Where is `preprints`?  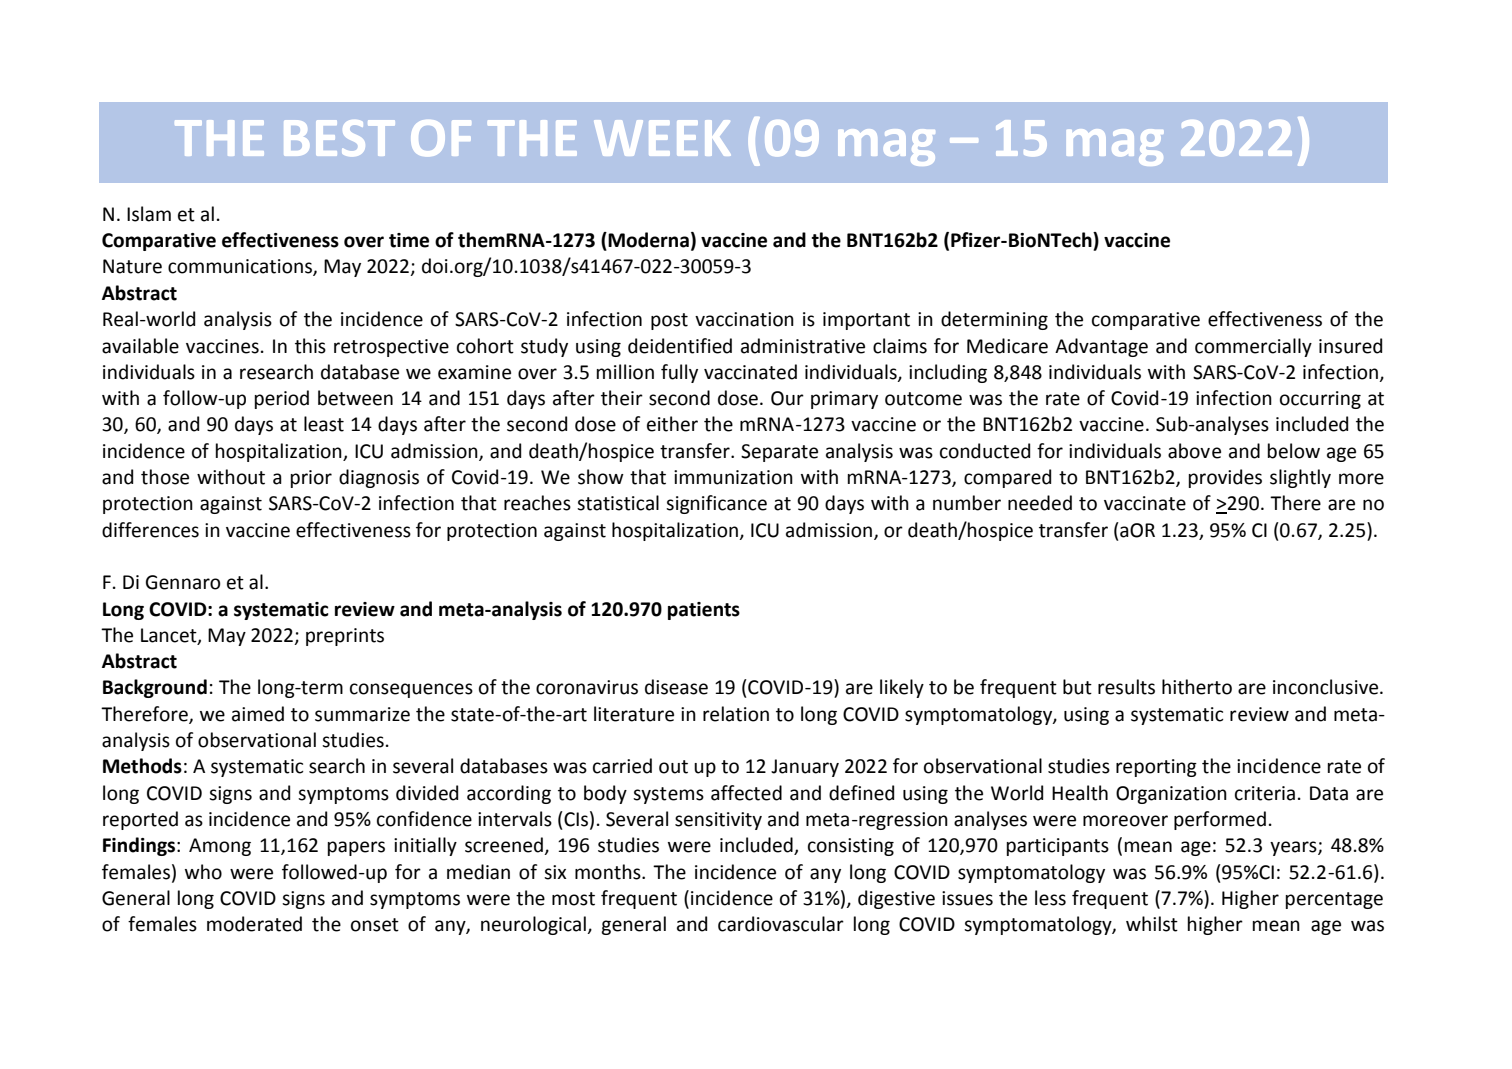 preprints is located at coordinates (345, 637).
